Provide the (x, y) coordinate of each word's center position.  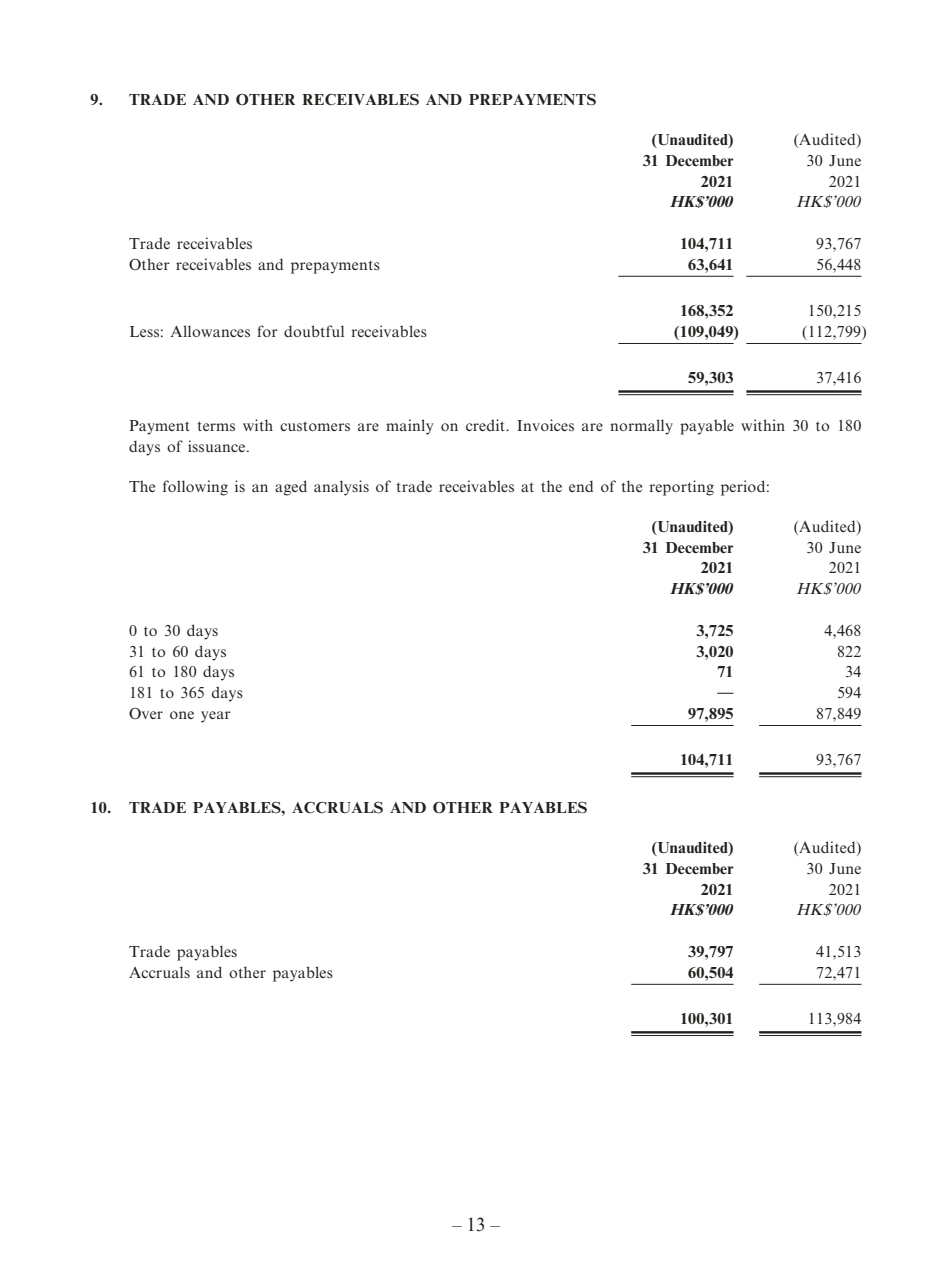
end (581, 486)
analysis (341, 488)
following (195, 488)
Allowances (210, 331)
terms (216, 426)
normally (641, 427)
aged (291, 488)
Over (146, 714)
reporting (681, 488)
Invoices (545, 425)
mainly (409, 427)
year (216, 717)
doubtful (314, 331)
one (182, 715)
